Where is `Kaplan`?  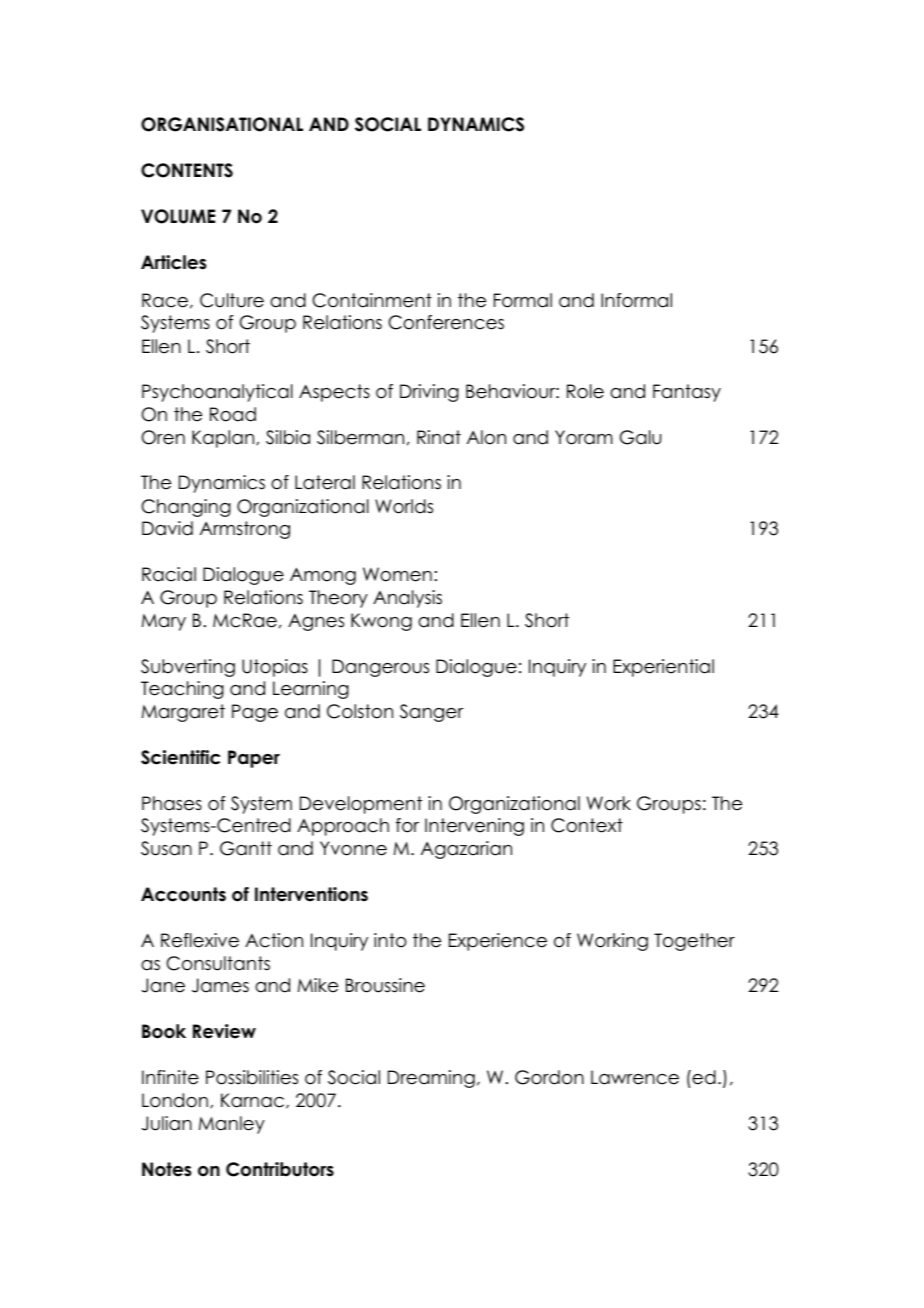 Kaplan is located at coordinates (224, 439).
